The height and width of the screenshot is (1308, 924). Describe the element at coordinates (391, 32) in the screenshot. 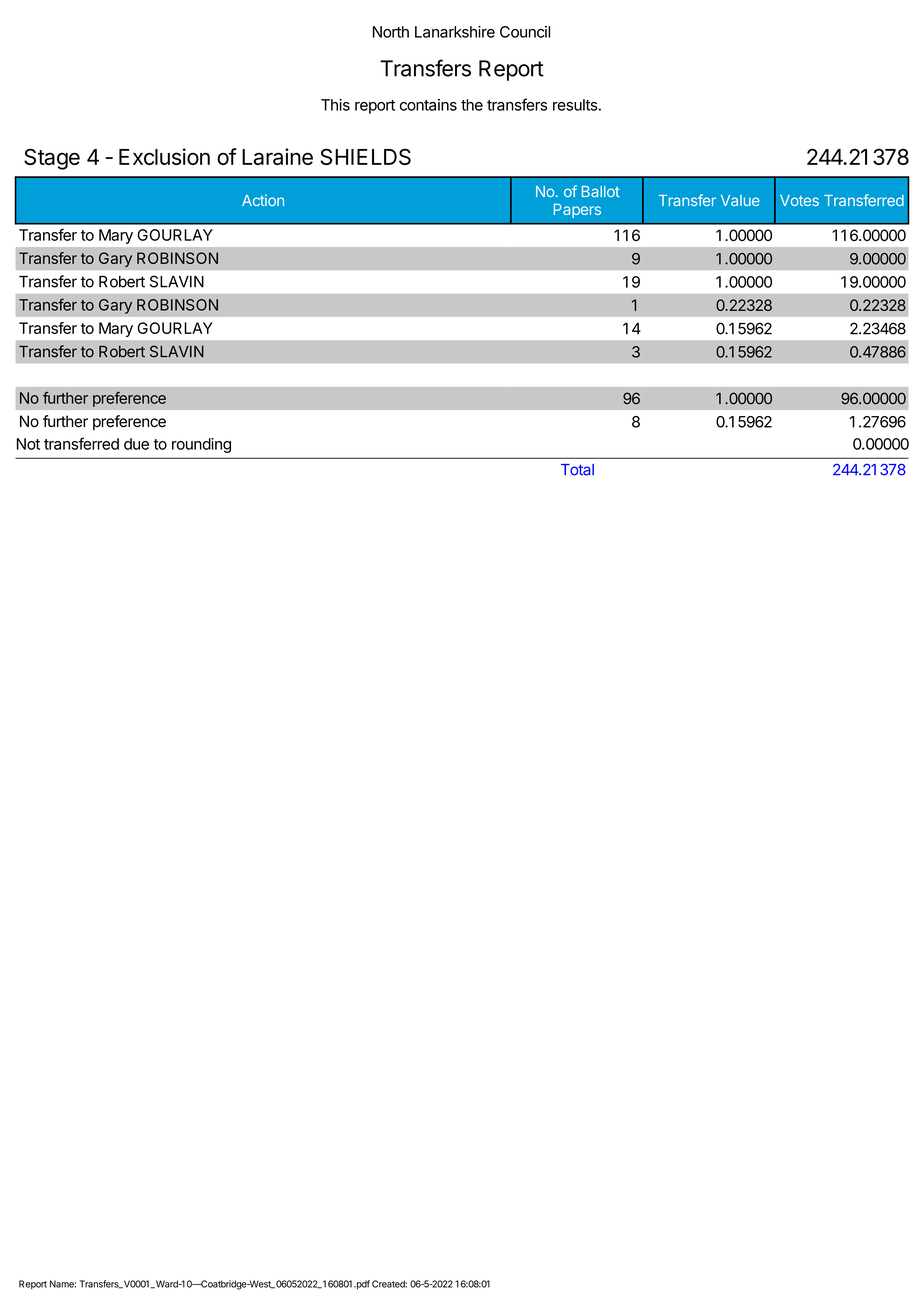

I see `North` at that location.
